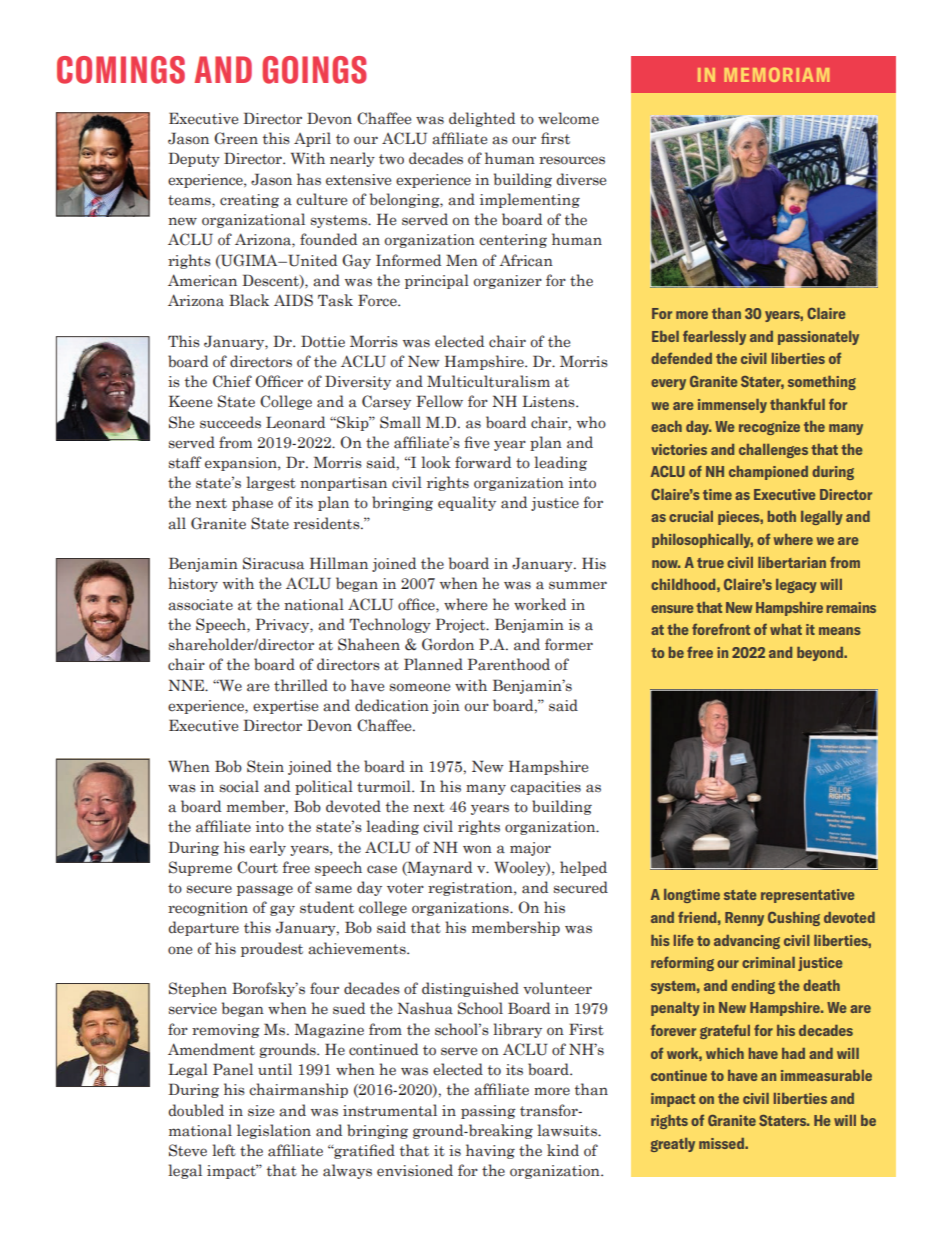 The image size is (952, 1233). Describe the element at coordinates (232, 381) in the page. I see `Chief` at that location.
